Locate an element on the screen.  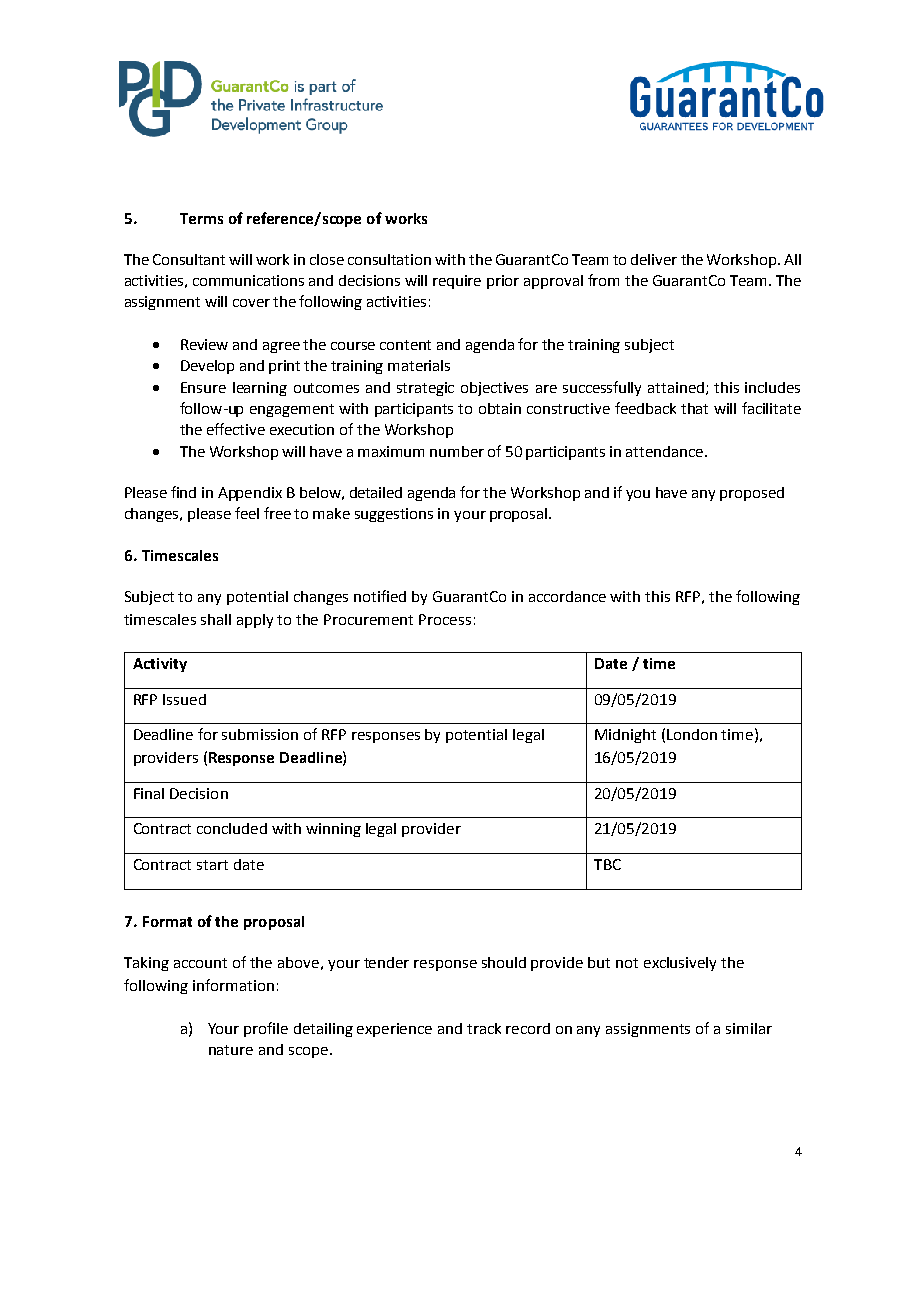
Consultant is located at coordinates (189, 259).
